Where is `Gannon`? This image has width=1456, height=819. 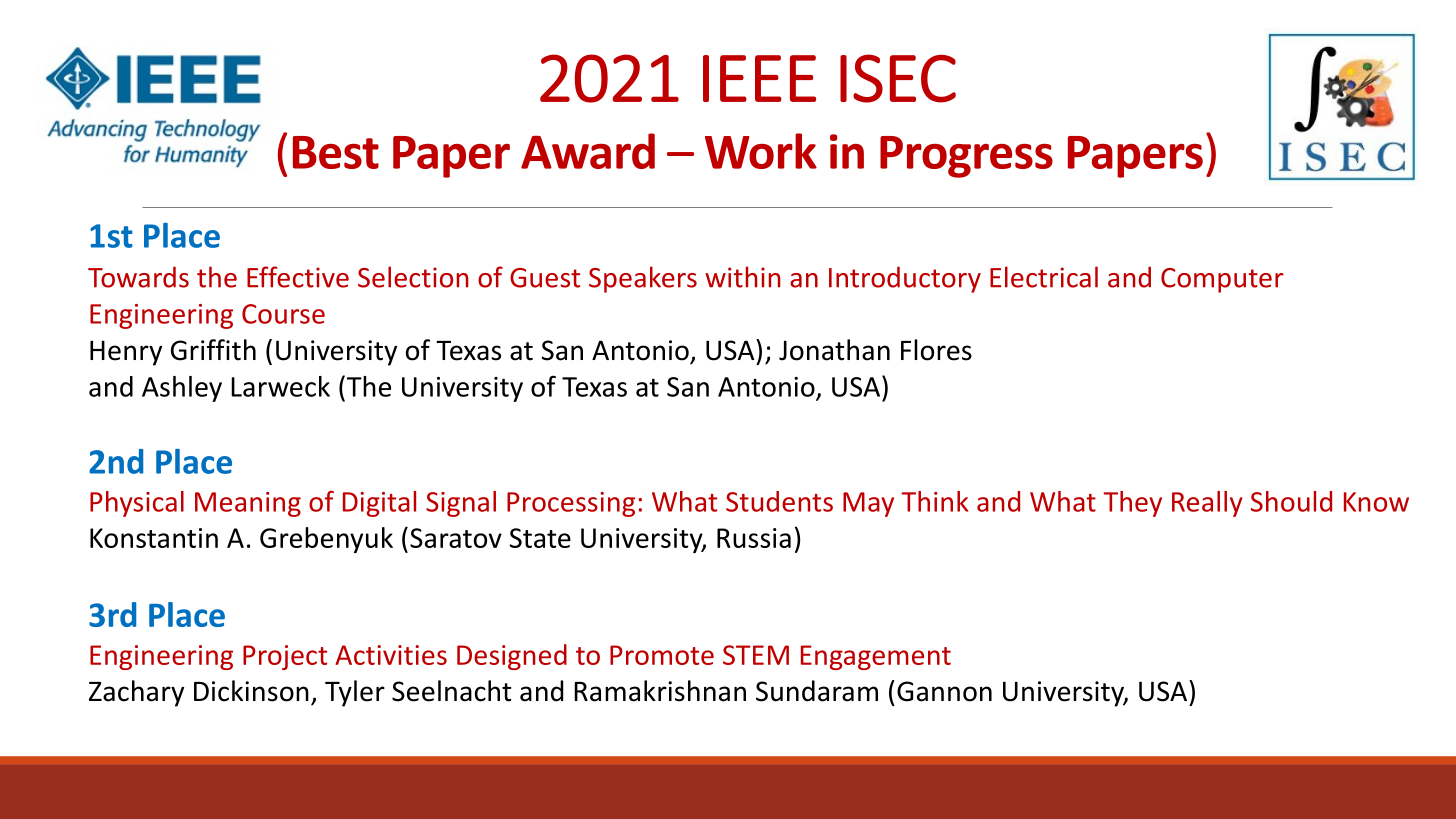
Gannon is located at coordinates (944, 691).
